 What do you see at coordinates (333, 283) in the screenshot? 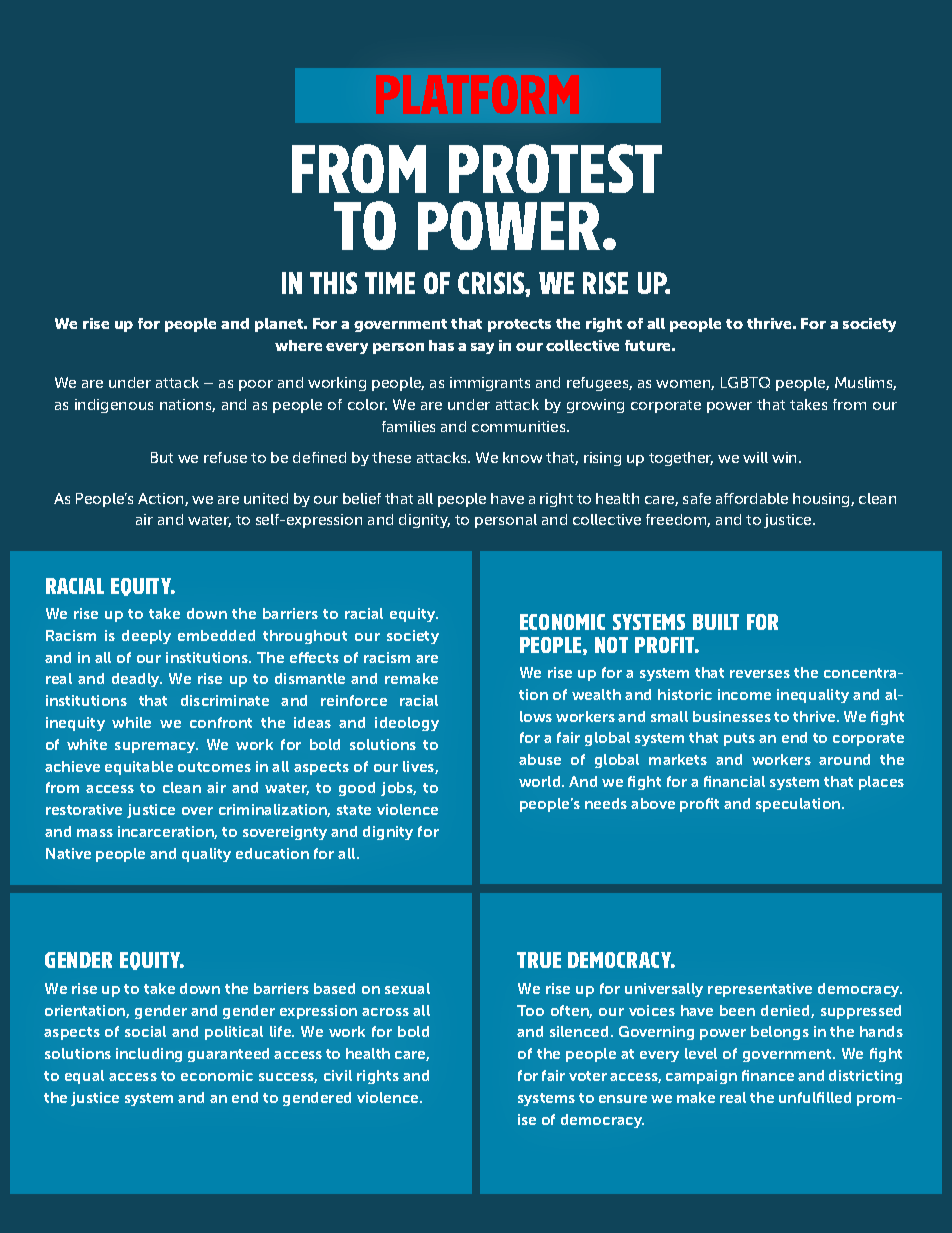
I see `THIS` at bounding box center [333, 283].
